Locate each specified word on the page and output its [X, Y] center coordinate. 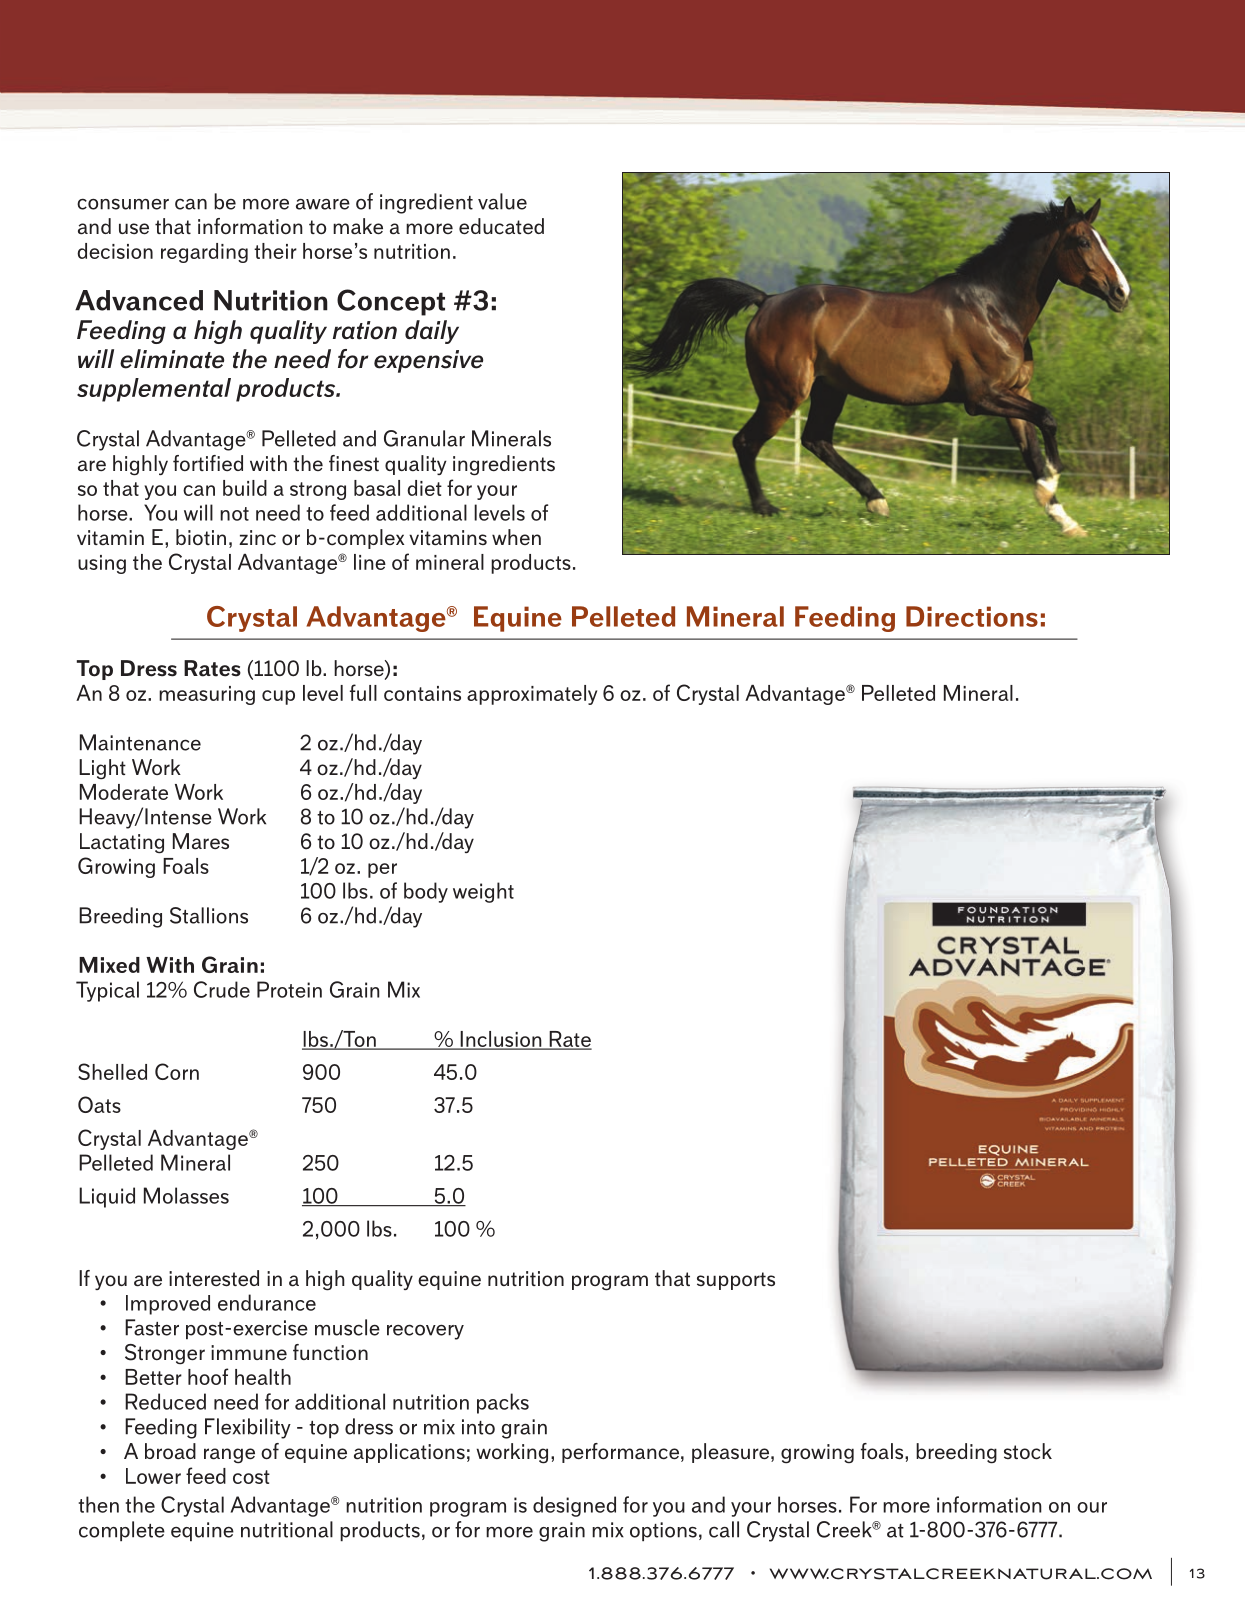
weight [483, 892]
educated [501, 226]
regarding [204, 253]
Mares [201, 841]
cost [251, 1477]
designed [574, 1506]
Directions [972, 616]
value [502, 201]
